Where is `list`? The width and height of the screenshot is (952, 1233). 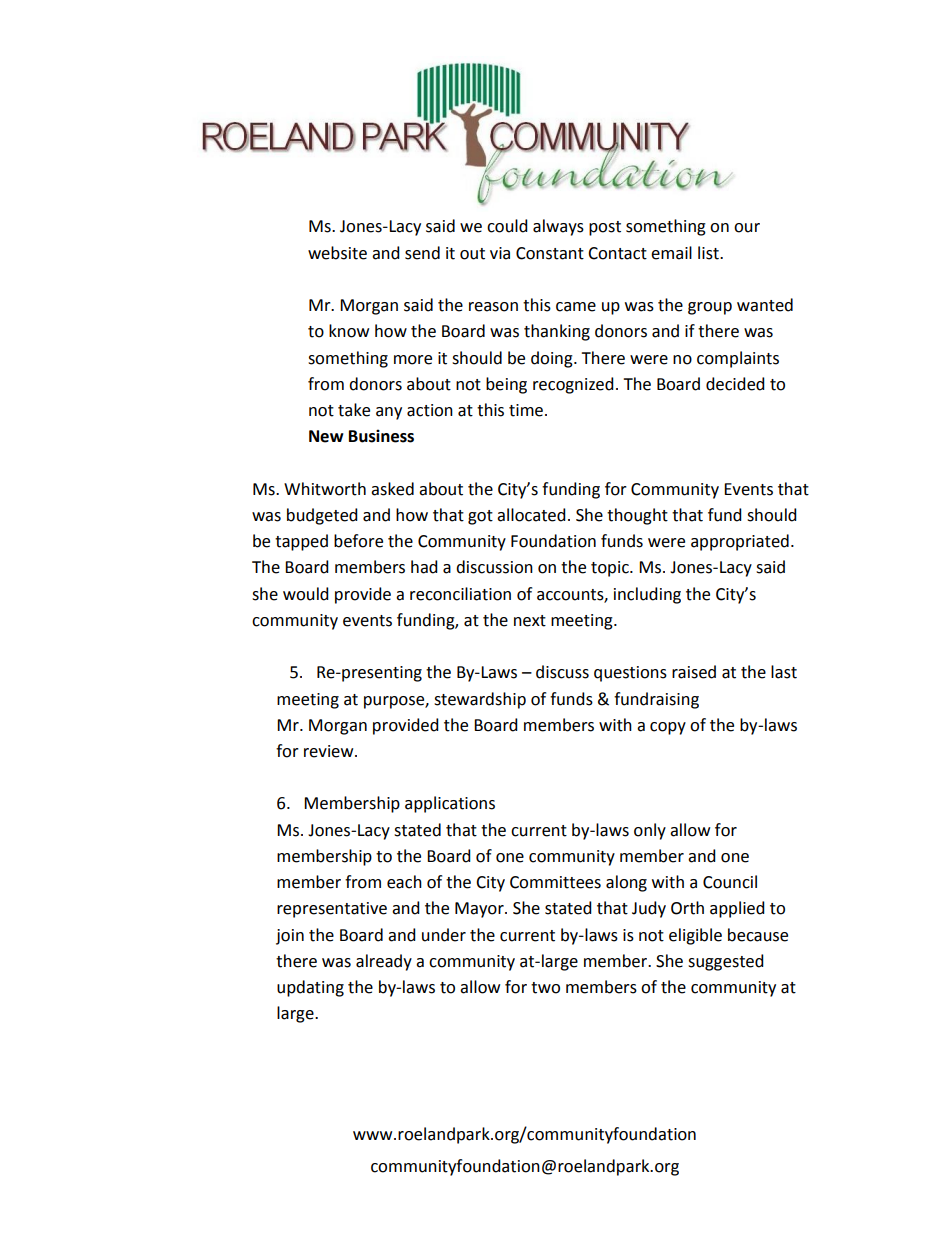
list is located at coordinates (709, 253).
